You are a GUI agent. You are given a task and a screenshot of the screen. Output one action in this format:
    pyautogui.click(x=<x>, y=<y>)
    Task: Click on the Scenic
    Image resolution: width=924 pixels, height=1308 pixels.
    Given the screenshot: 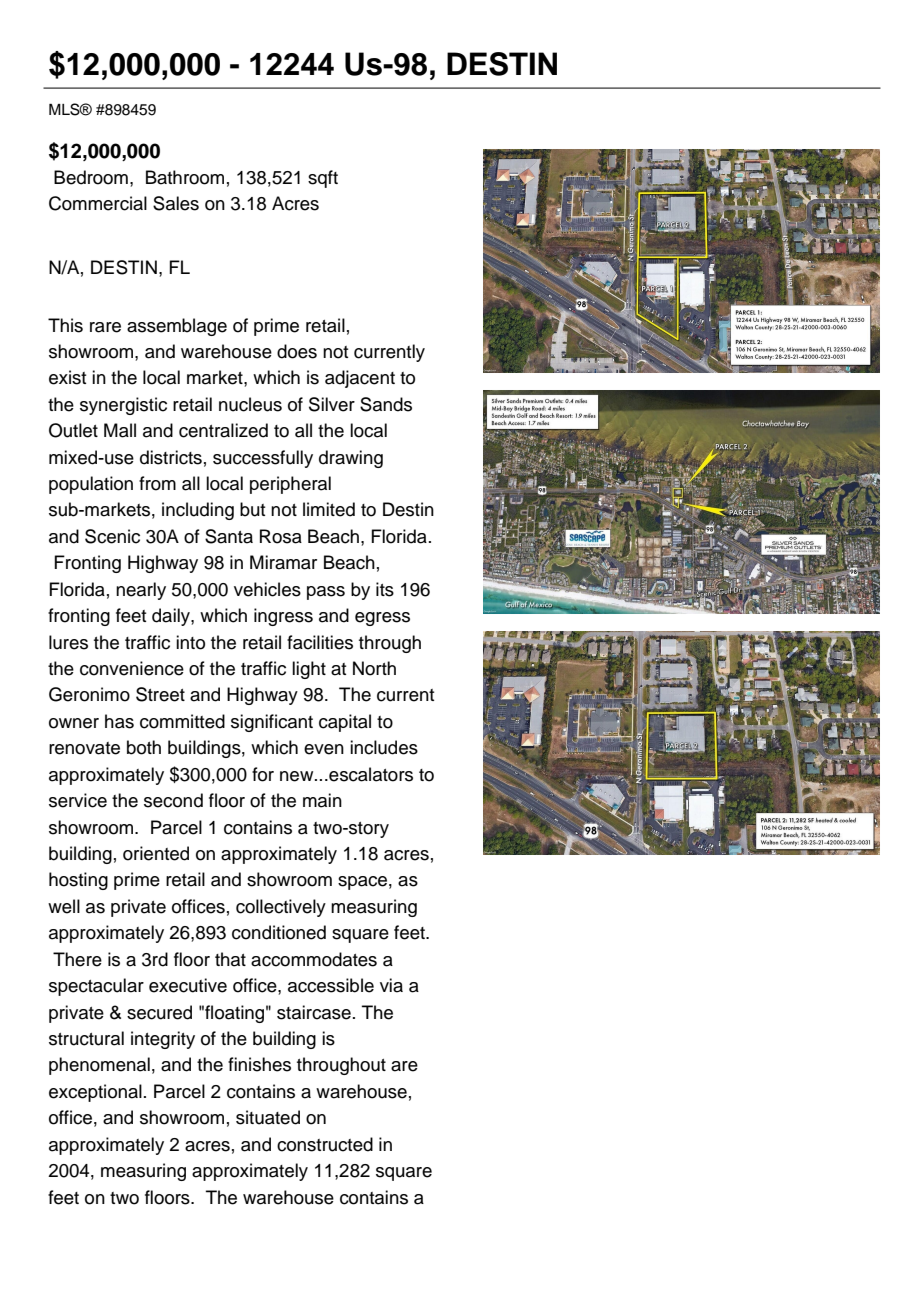 What is the action you would take?
    pyautogui.click(x=112, y=536)
